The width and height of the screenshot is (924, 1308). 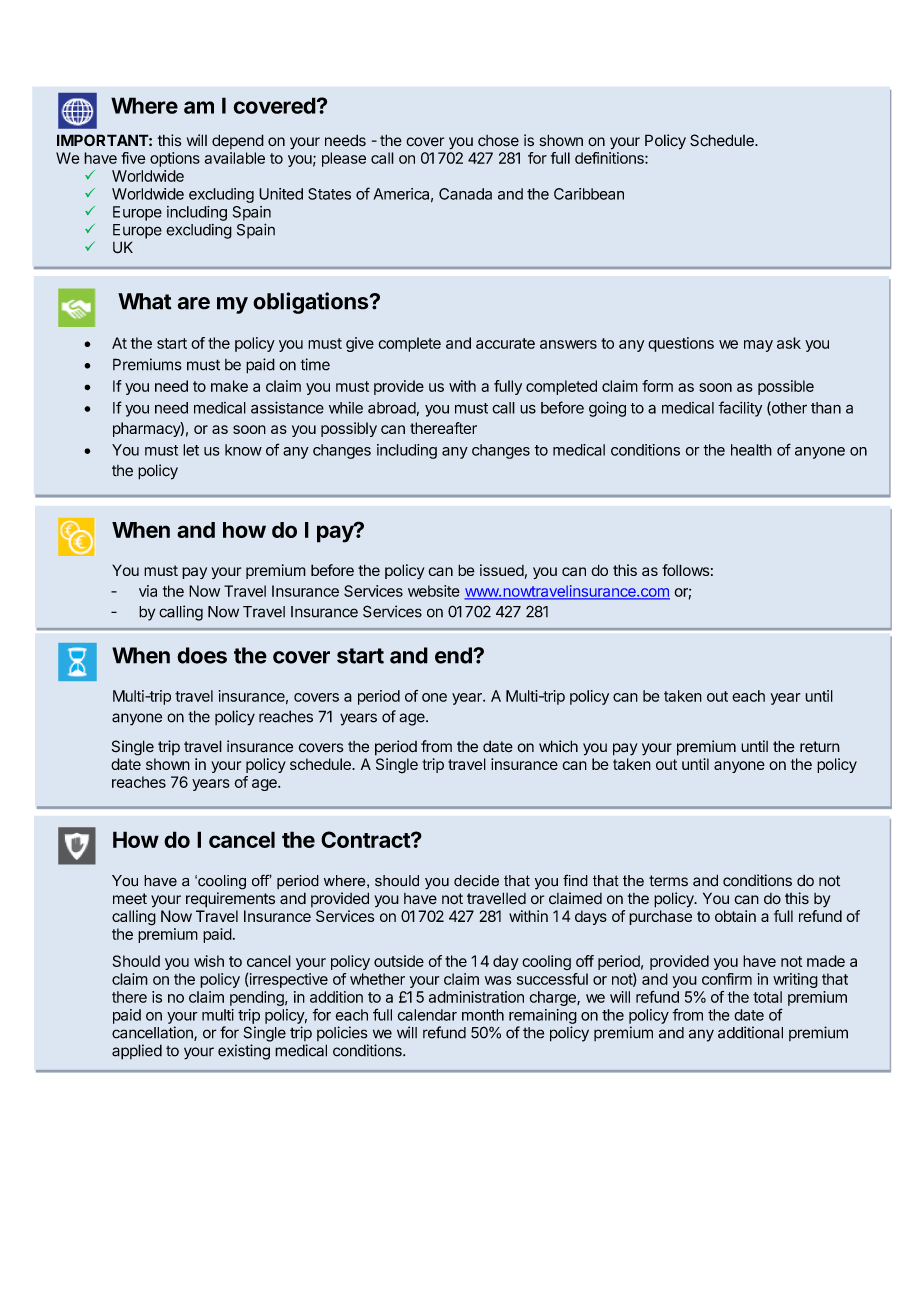 What do you see at coordinates (434, 591) in the screenshot?
I see `website` at bounding box center [434, 591].
